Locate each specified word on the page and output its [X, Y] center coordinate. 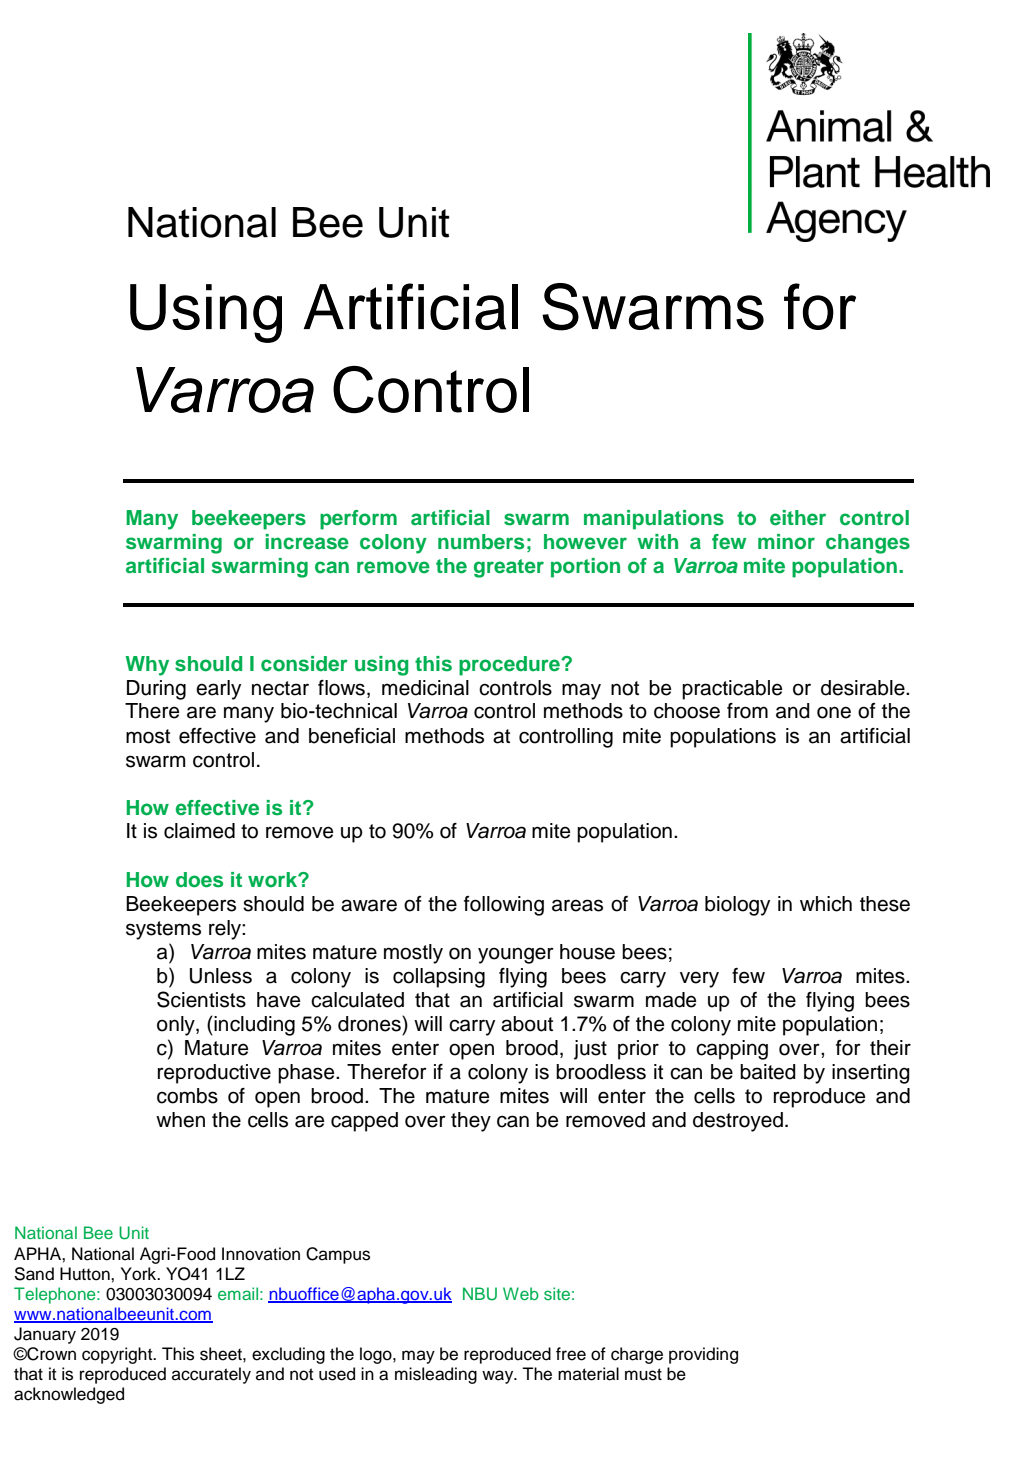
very [699, 979]
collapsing [439, 978]
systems [163, 930]
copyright [118, 1355]
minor [786, 542]
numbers [481, 542]
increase [307, 542]
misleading [436, 1375]
